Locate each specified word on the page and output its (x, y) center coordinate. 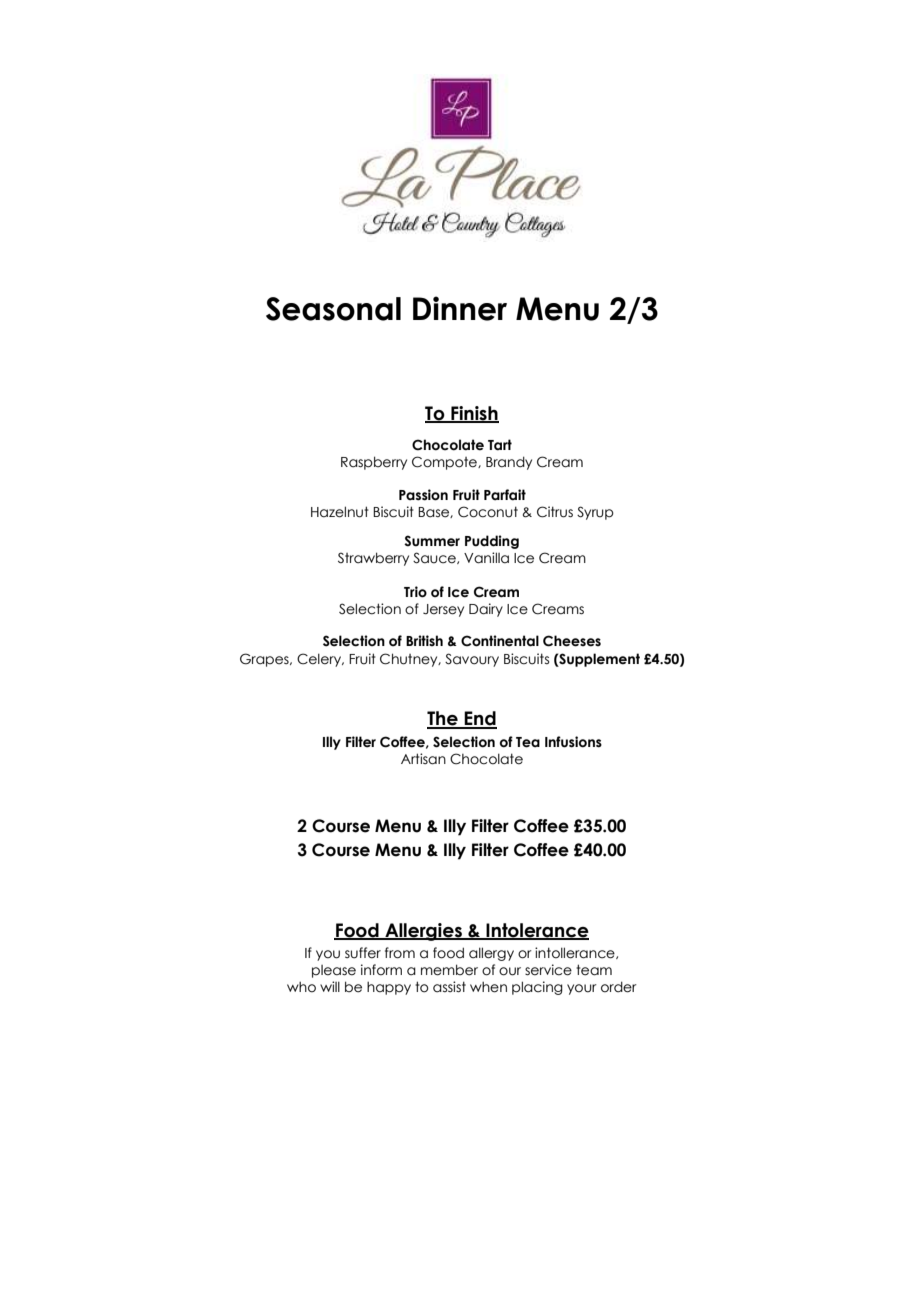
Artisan (423, 759)
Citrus (555, 512)
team (594, 970)
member (449, 970)
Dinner (460, 308)
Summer (432, 541)
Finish (474, 414)
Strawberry (373, 559)
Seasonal (333, 309)
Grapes (265, 660)
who (301, 987)
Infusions (573, 742)
